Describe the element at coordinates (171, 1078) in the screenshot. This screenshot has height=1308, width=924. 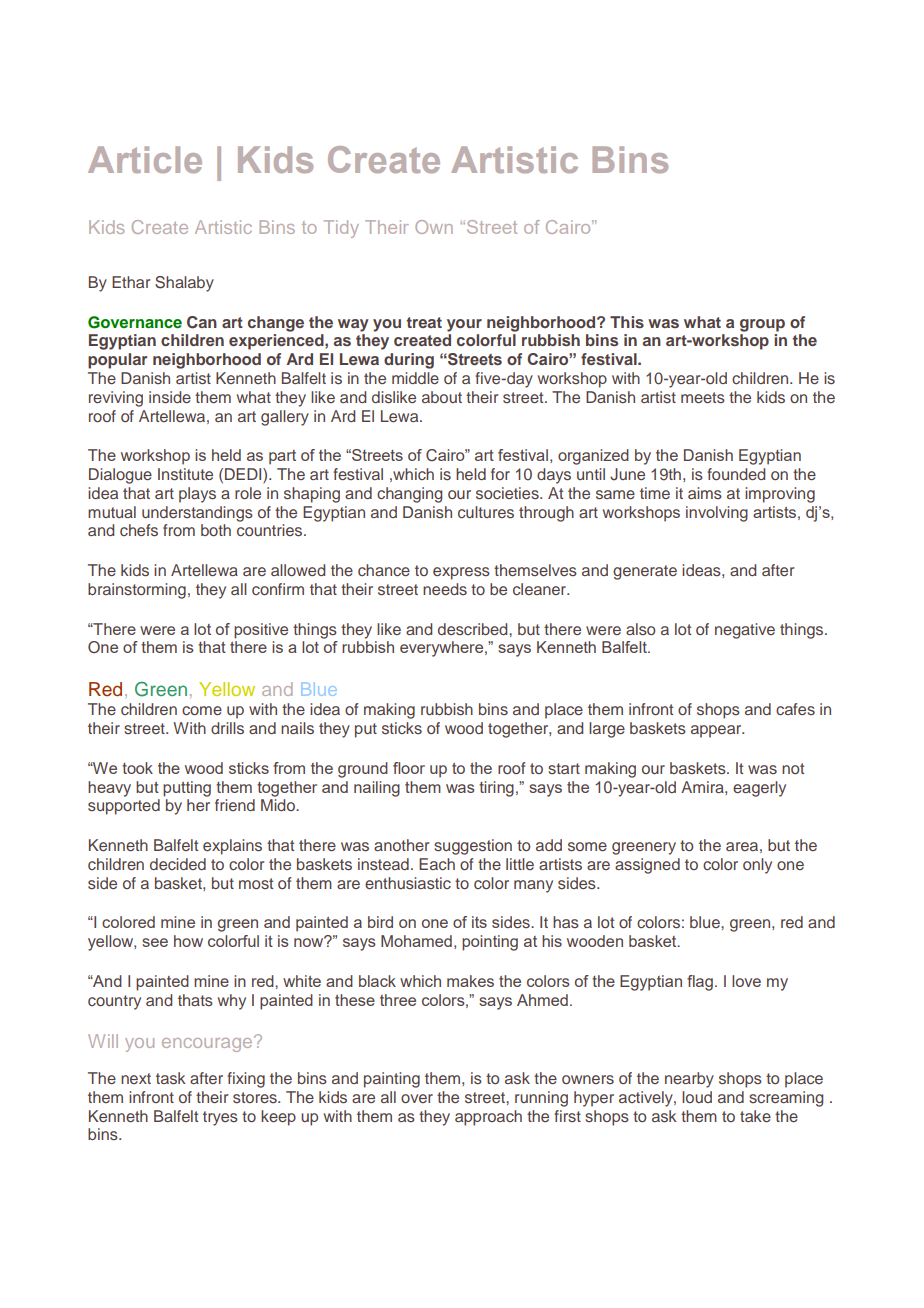
I see `task` at that location.
